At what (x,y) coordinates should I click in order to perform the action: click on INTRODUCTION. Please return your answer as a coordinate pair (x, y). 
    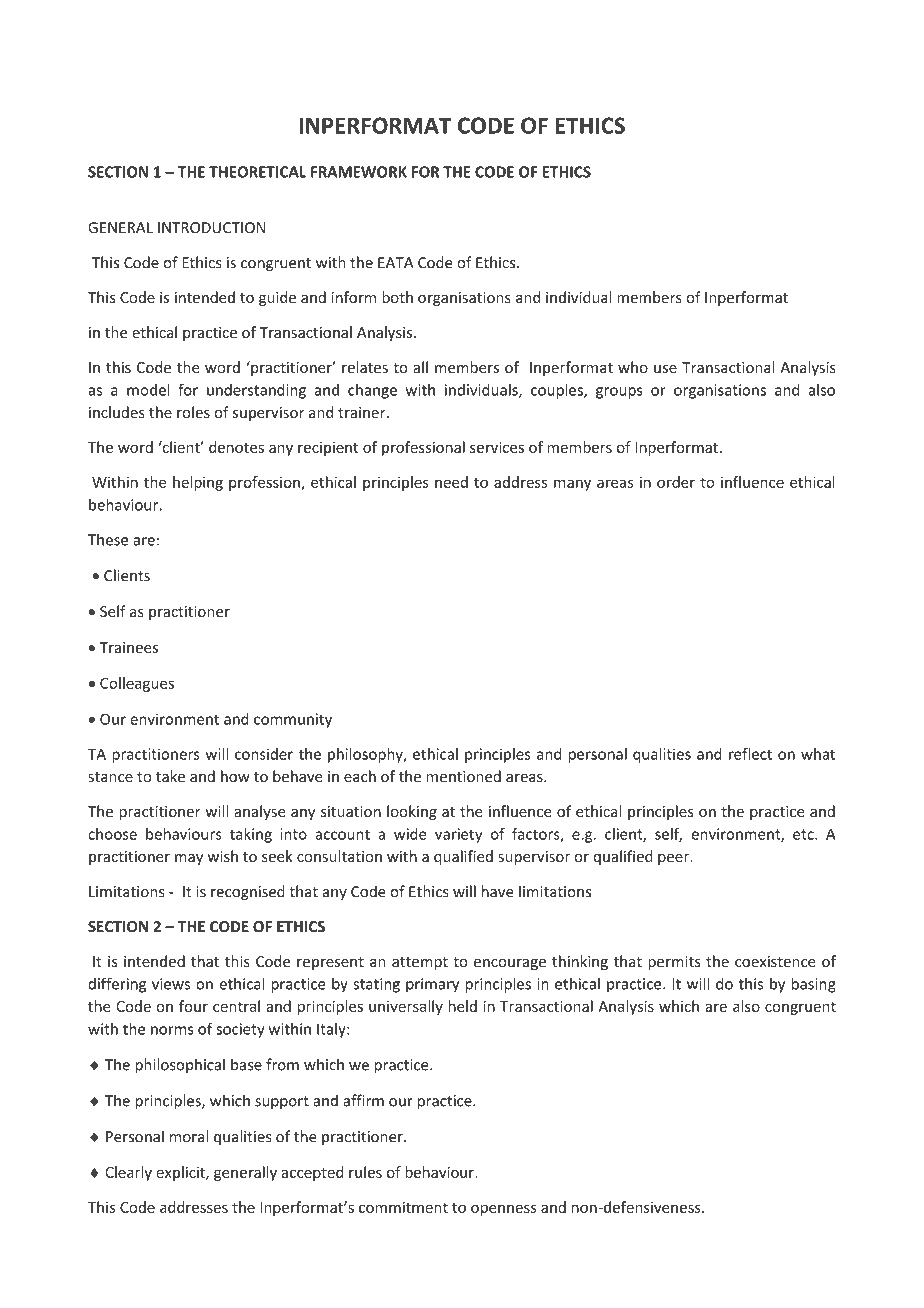
    Looking at the image, I should click on (211, 228).
